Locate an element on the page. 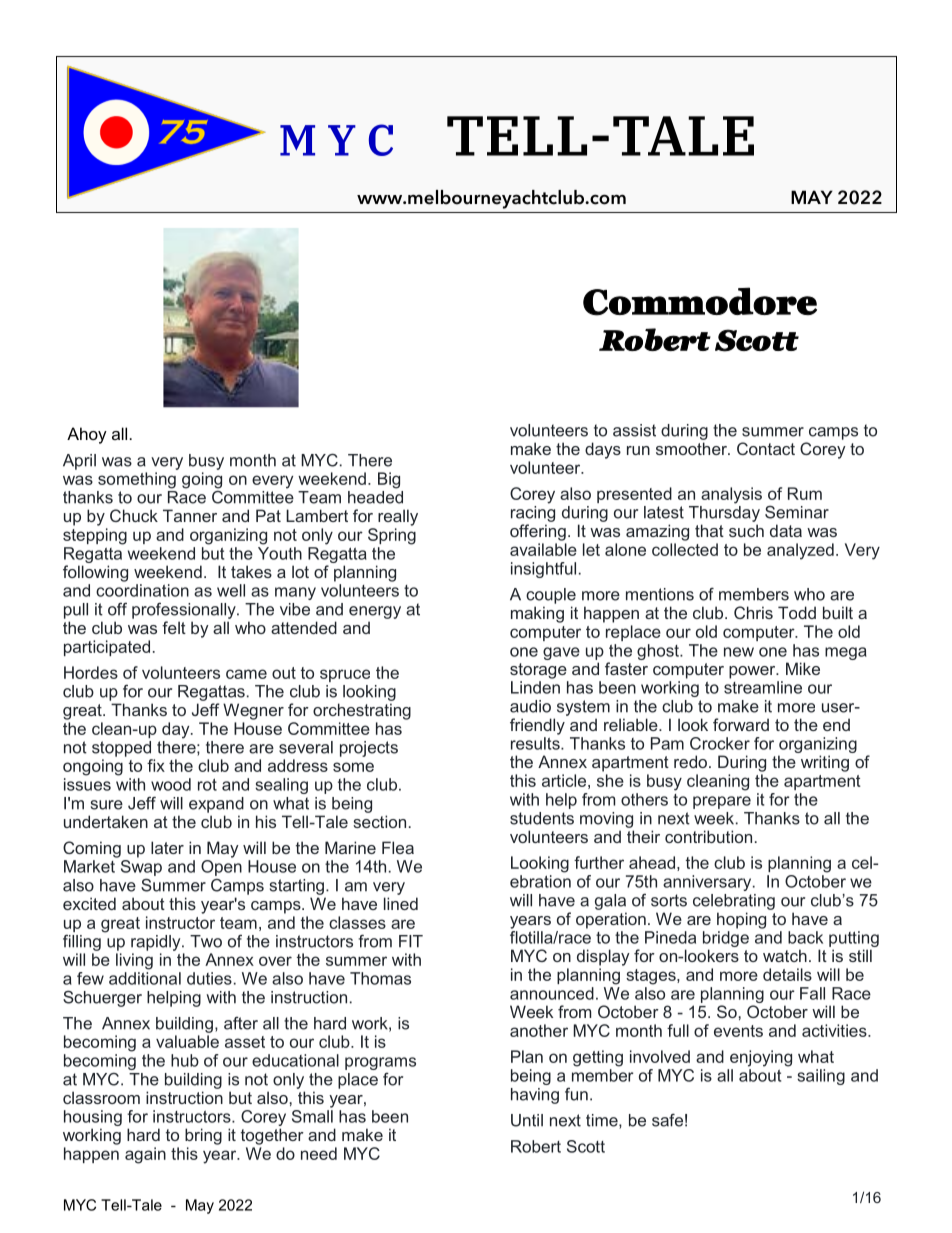 This image has width=952, height=1233. bring is located at coordinates (203, 1136).
